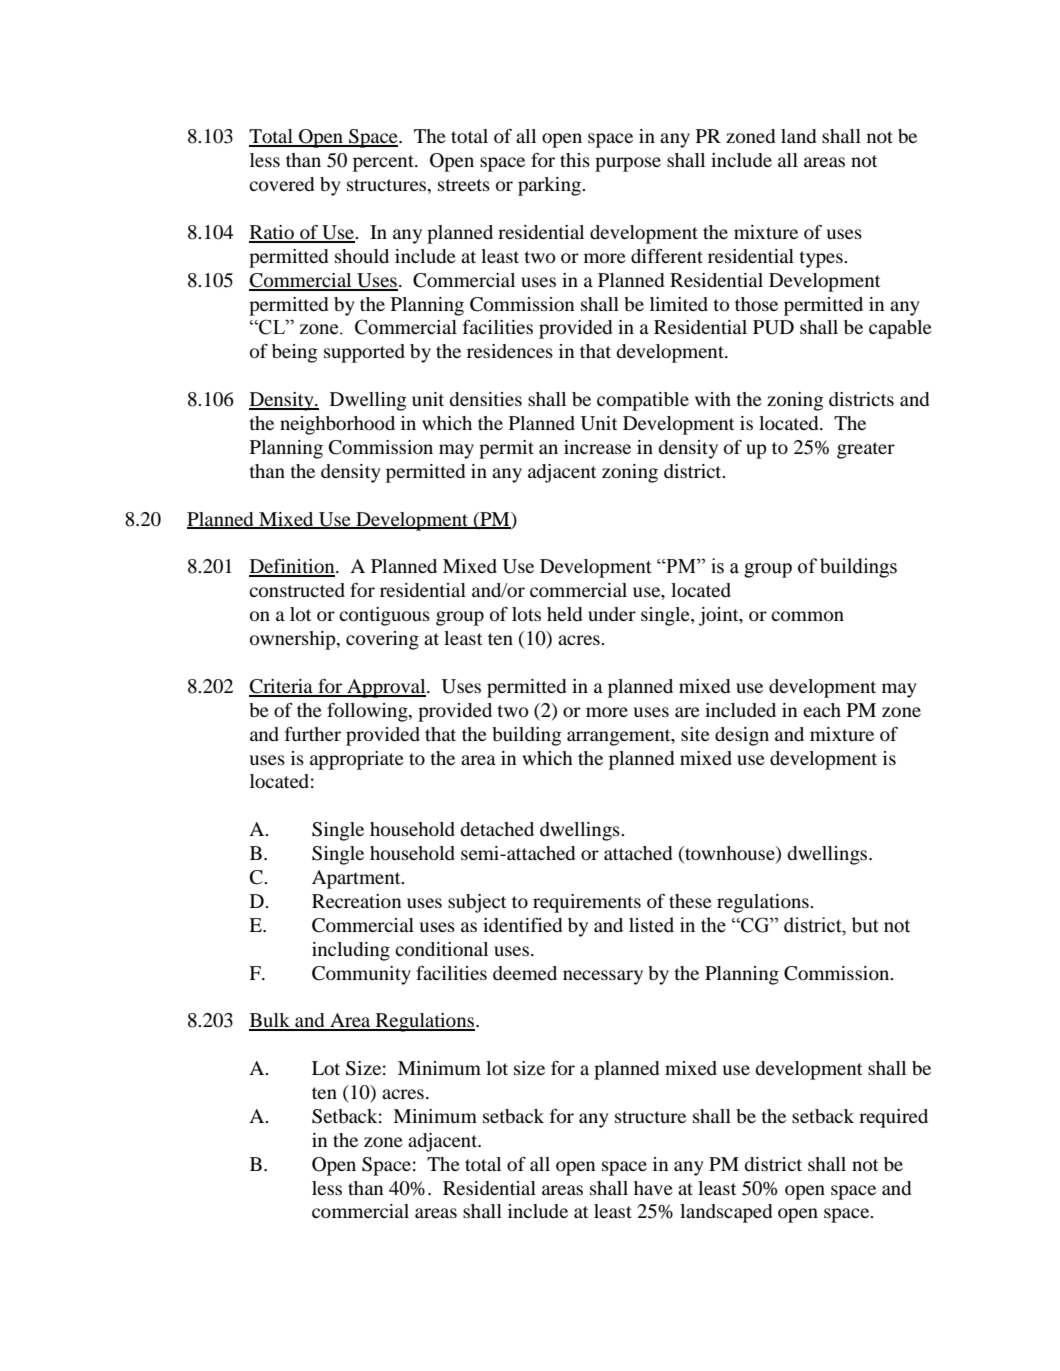 Image resolution: width=1060 pixels, height=1371 pixels. What do you see at coordinates (893, 1118) in the image?
I see `required` at bounding box center [893, 1118].
